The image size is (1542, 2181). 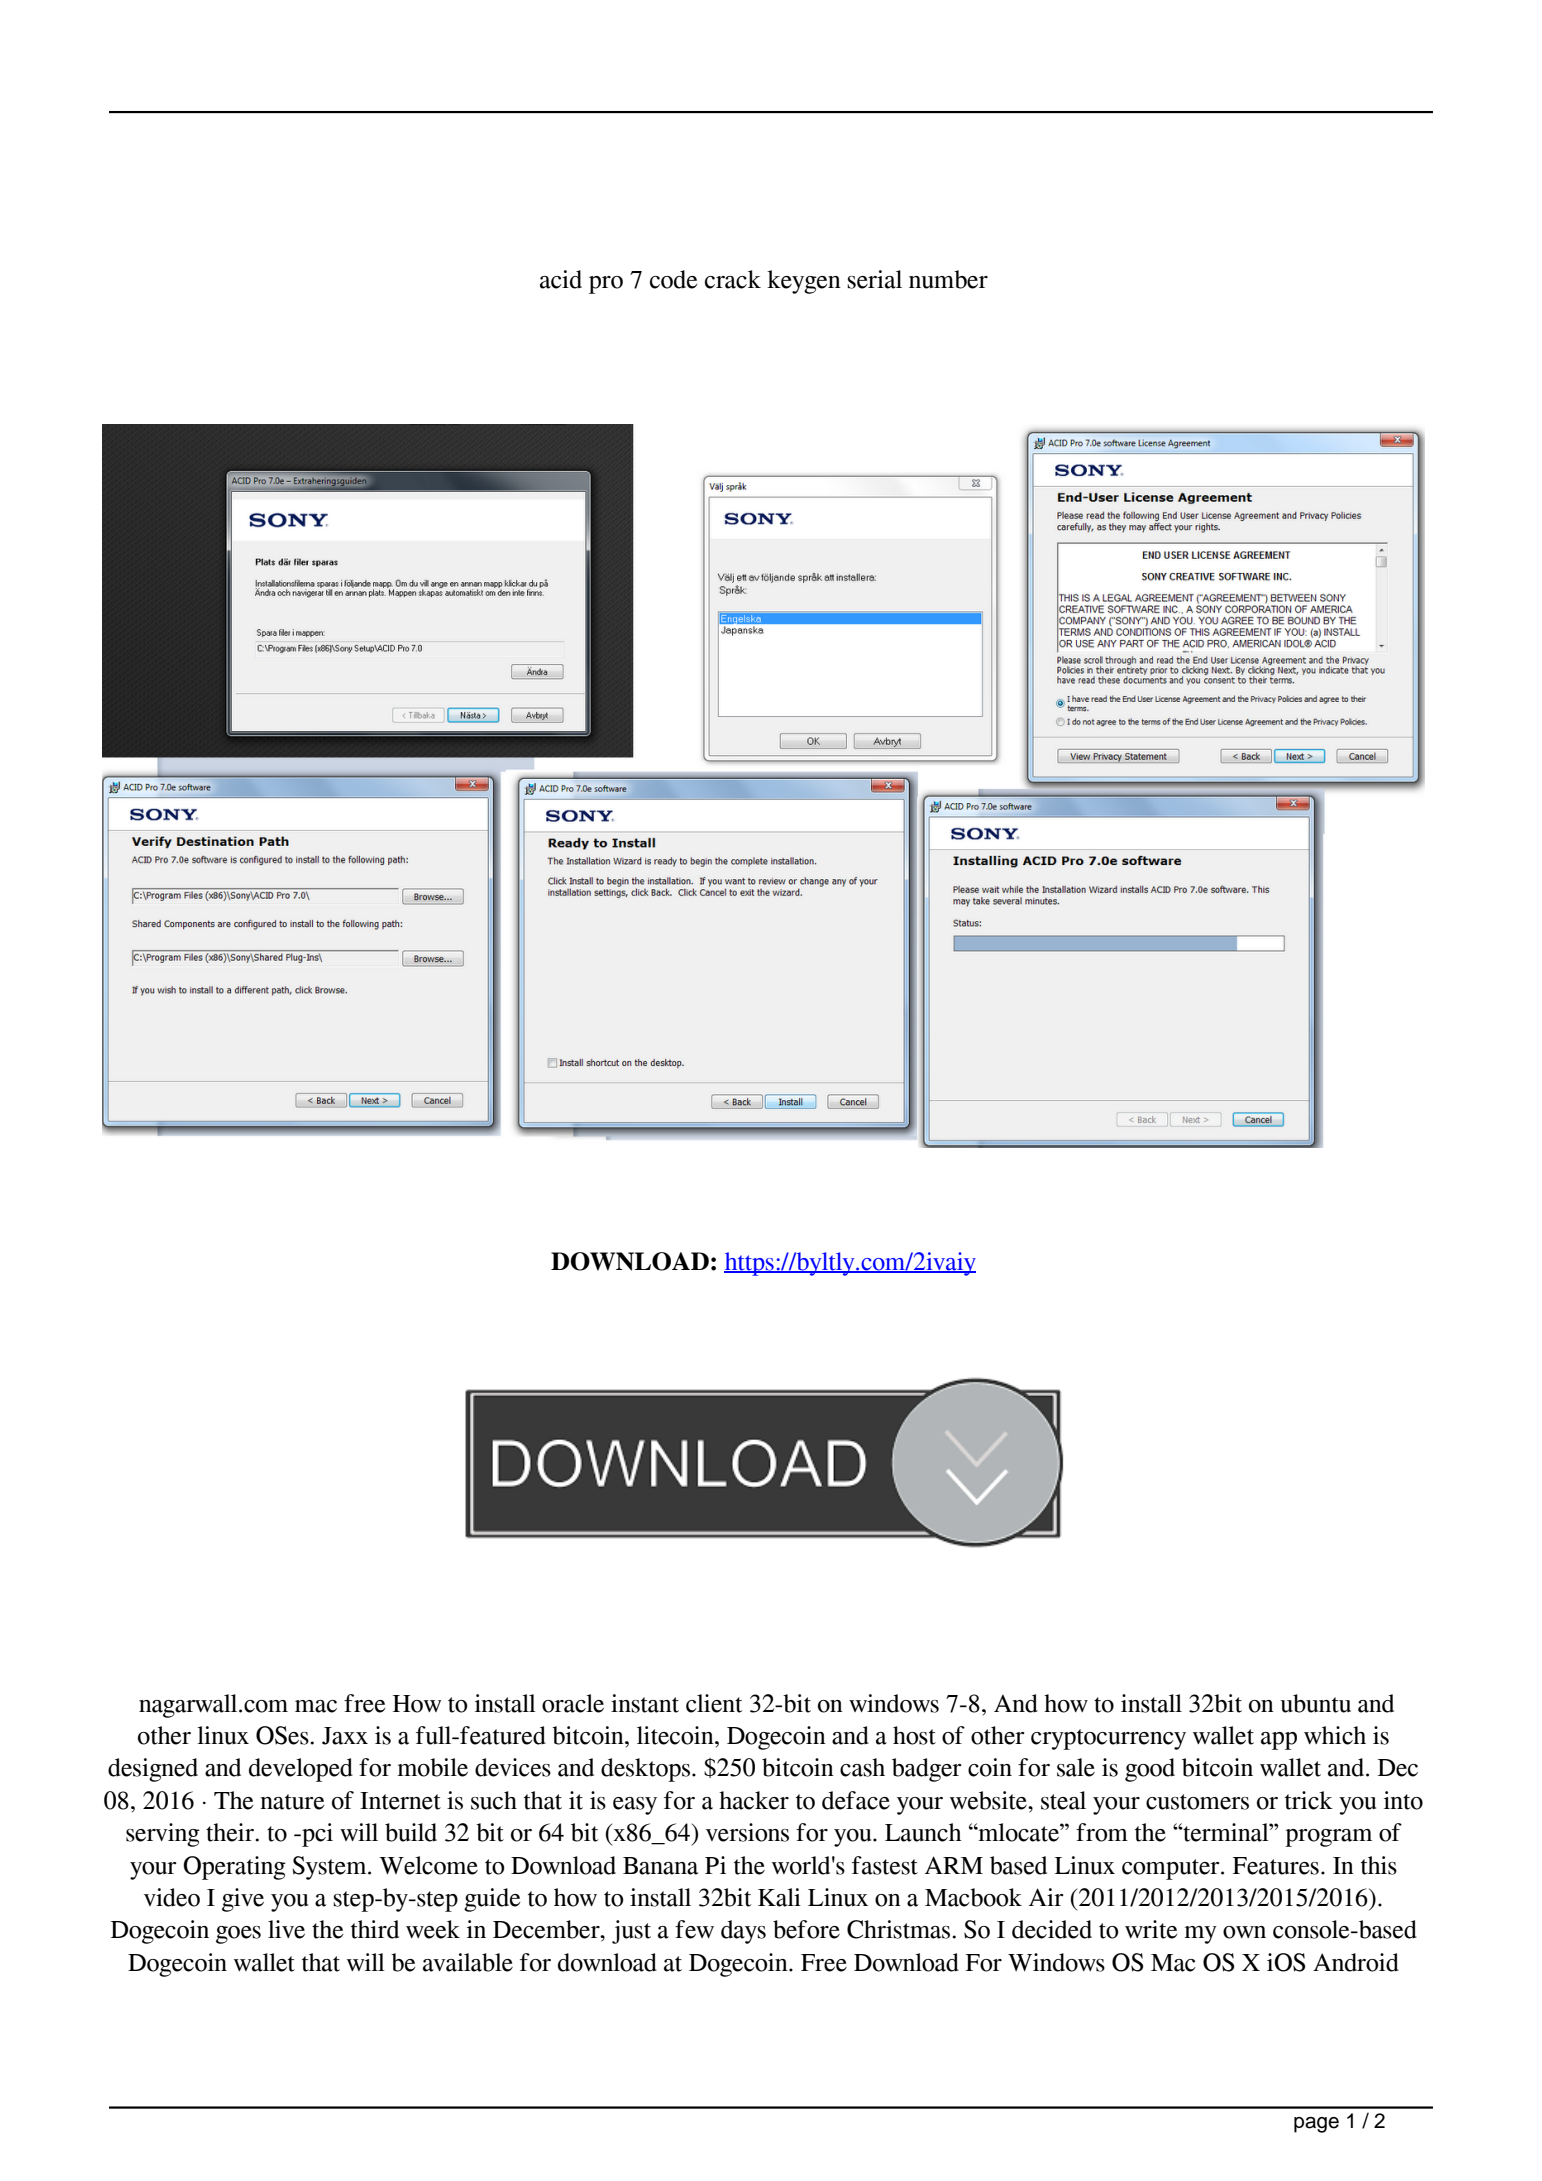 What do you see at coordinates (286, 1929) in the screenshot?
I see `live` at bounding box center [286, 1929].
